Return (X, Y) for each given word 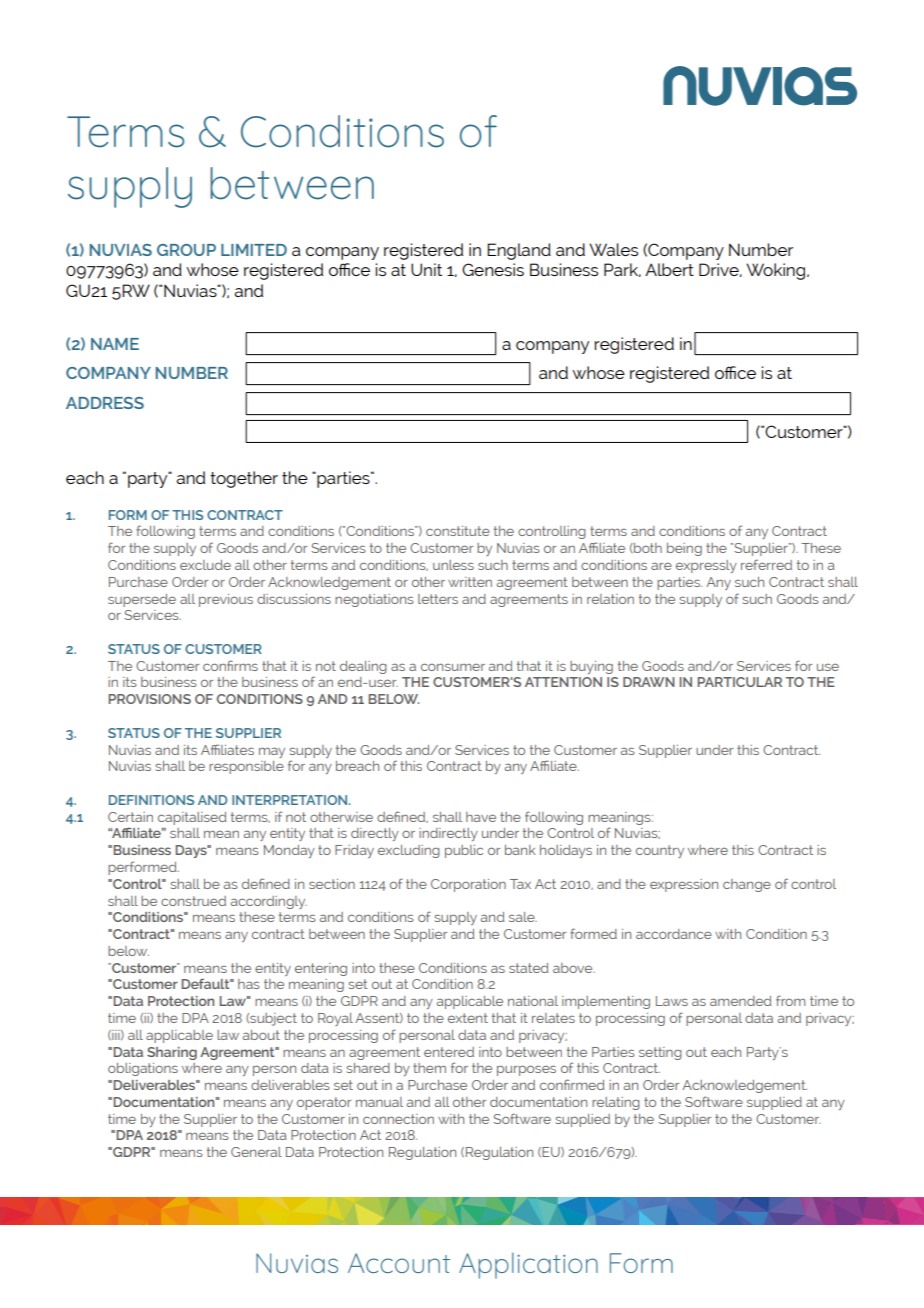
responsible (246, 767)
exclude (205, 565)
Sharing (172, 1053)
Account (399, 1263)
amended (741, 1001)
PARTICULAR (739, 682)
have (481, 817)
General (256, 1152)
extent (468, 1018)
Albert (669, 269)
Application (528, 1265)
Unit (426, 269)
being (684, 549)
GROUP (186, 250)
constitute (458, 531)
